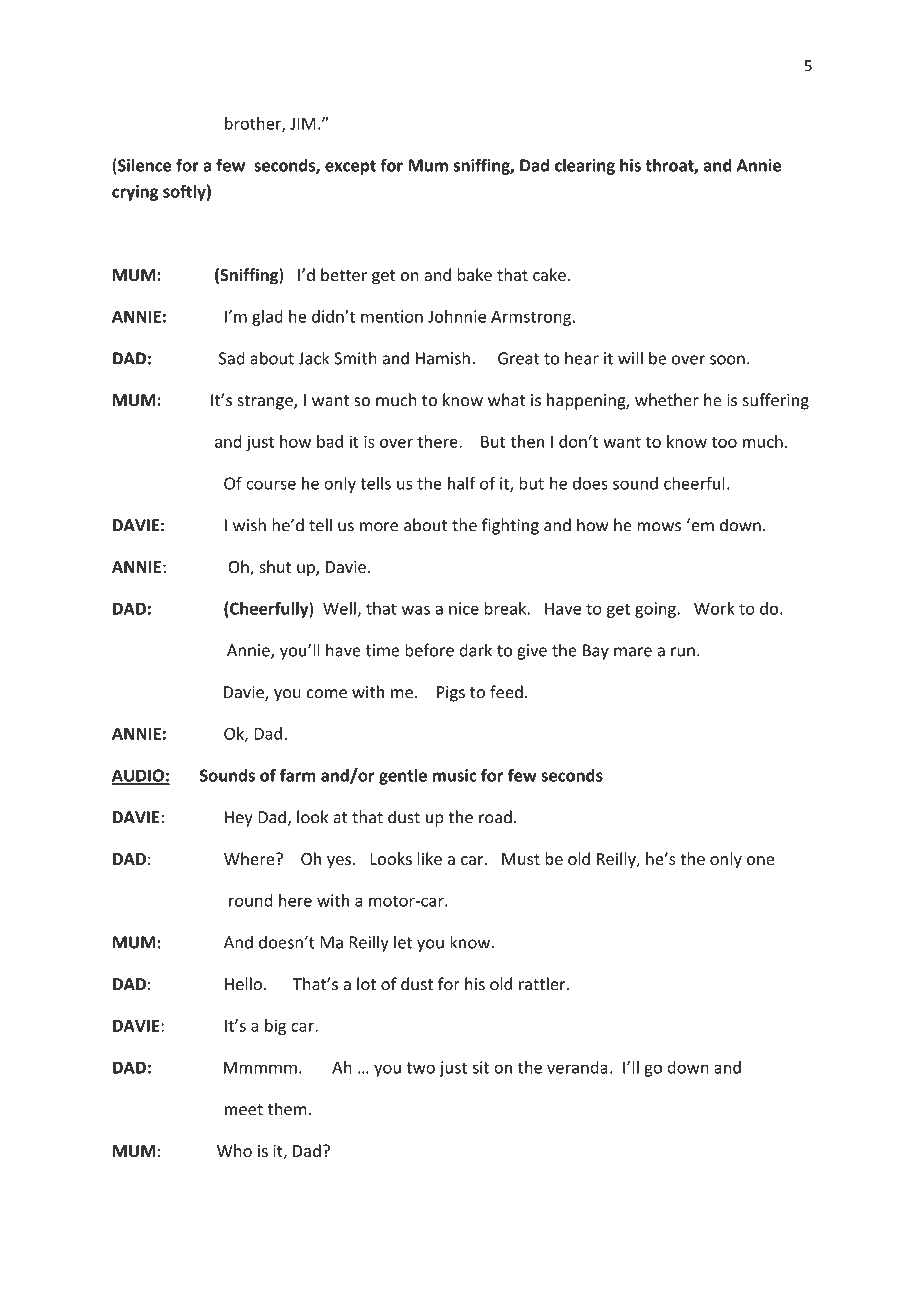 The height and width of the screenshot is (1308, 924). Describe the element at coordinates (135, 193) in the screenshot. I see `crying` at that location.
